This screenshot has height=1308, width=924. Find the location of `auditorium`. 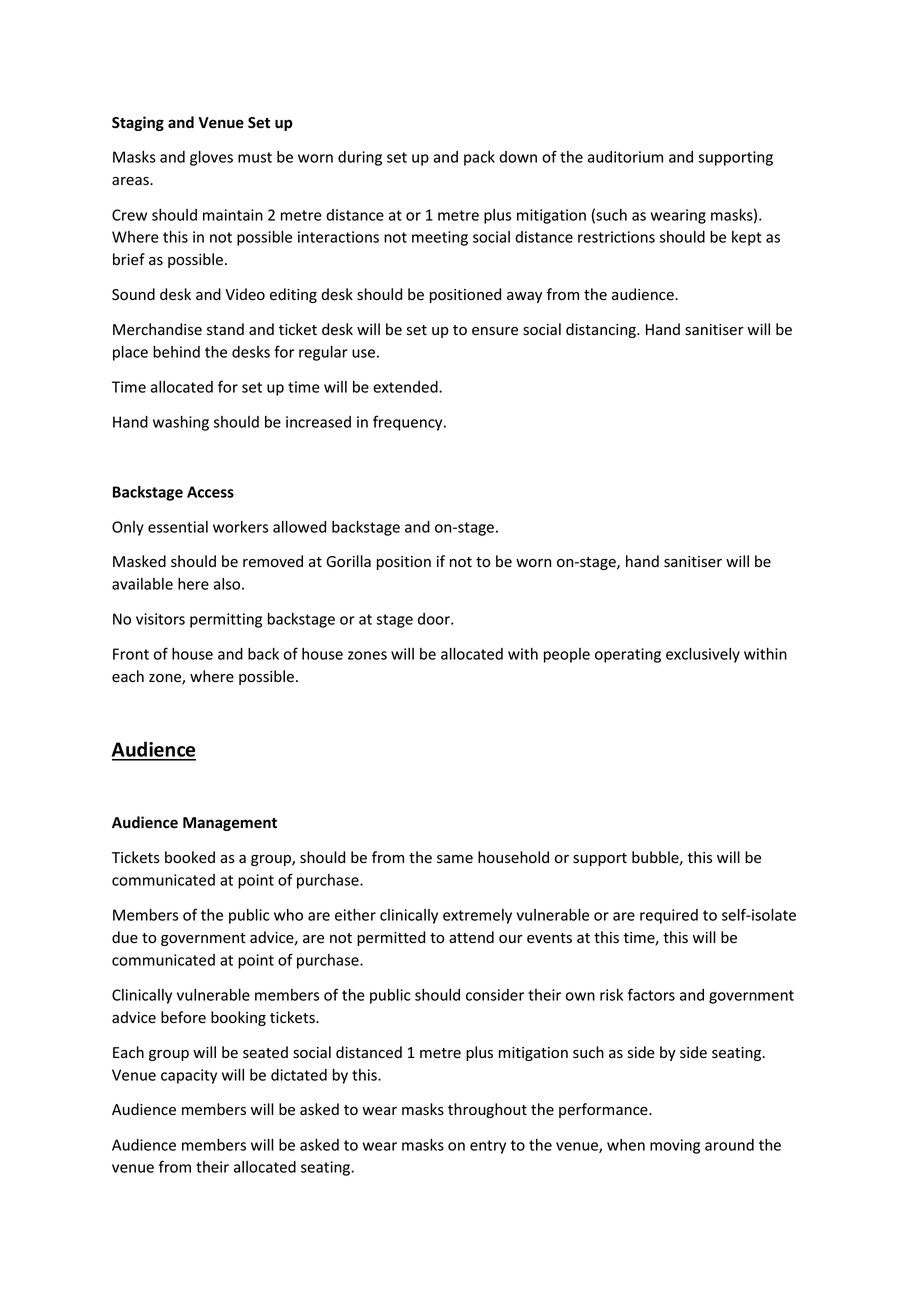

auditorium is located at coordinates (625, 157).
